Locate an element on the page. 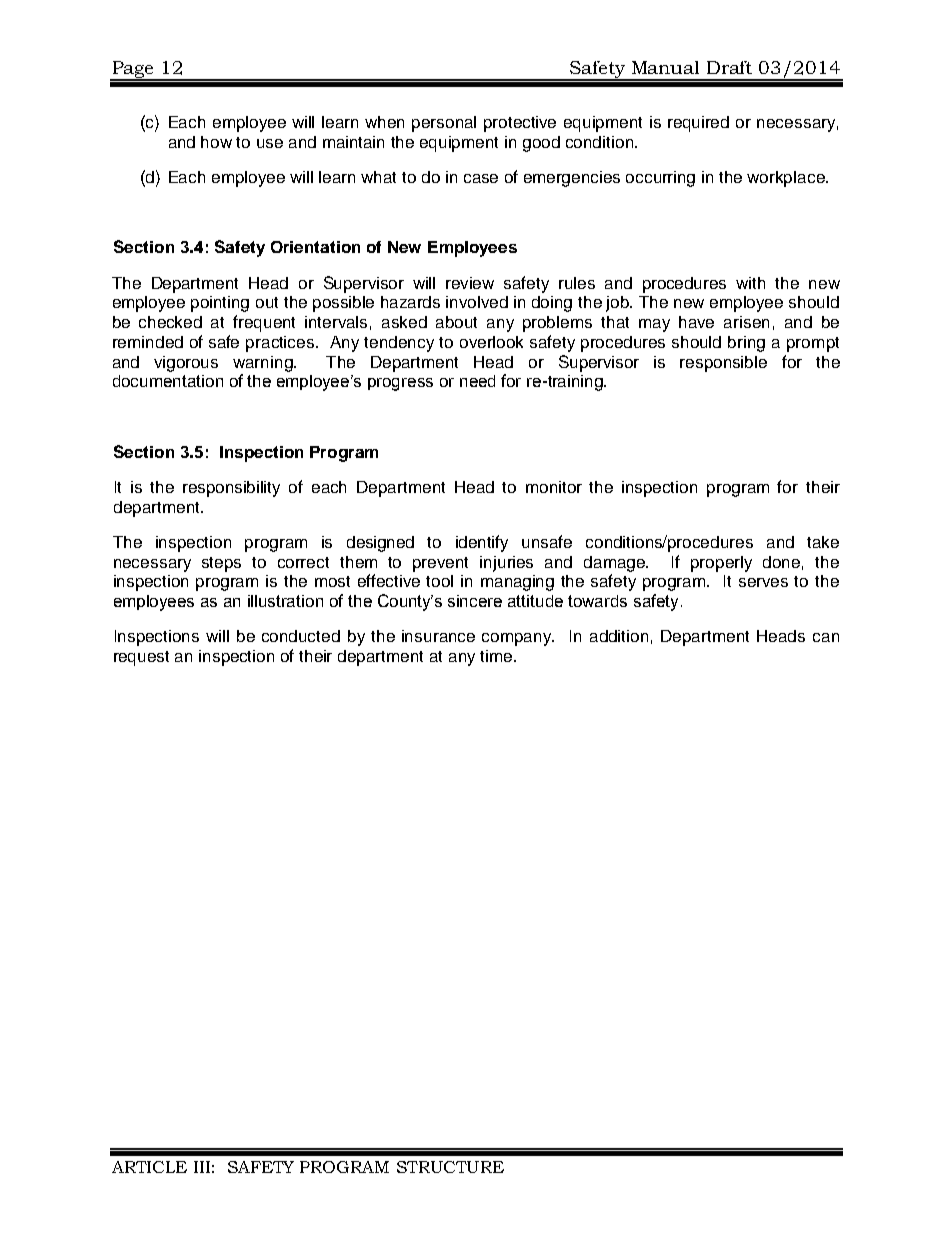  personal is located at coordinates (444, 124).
